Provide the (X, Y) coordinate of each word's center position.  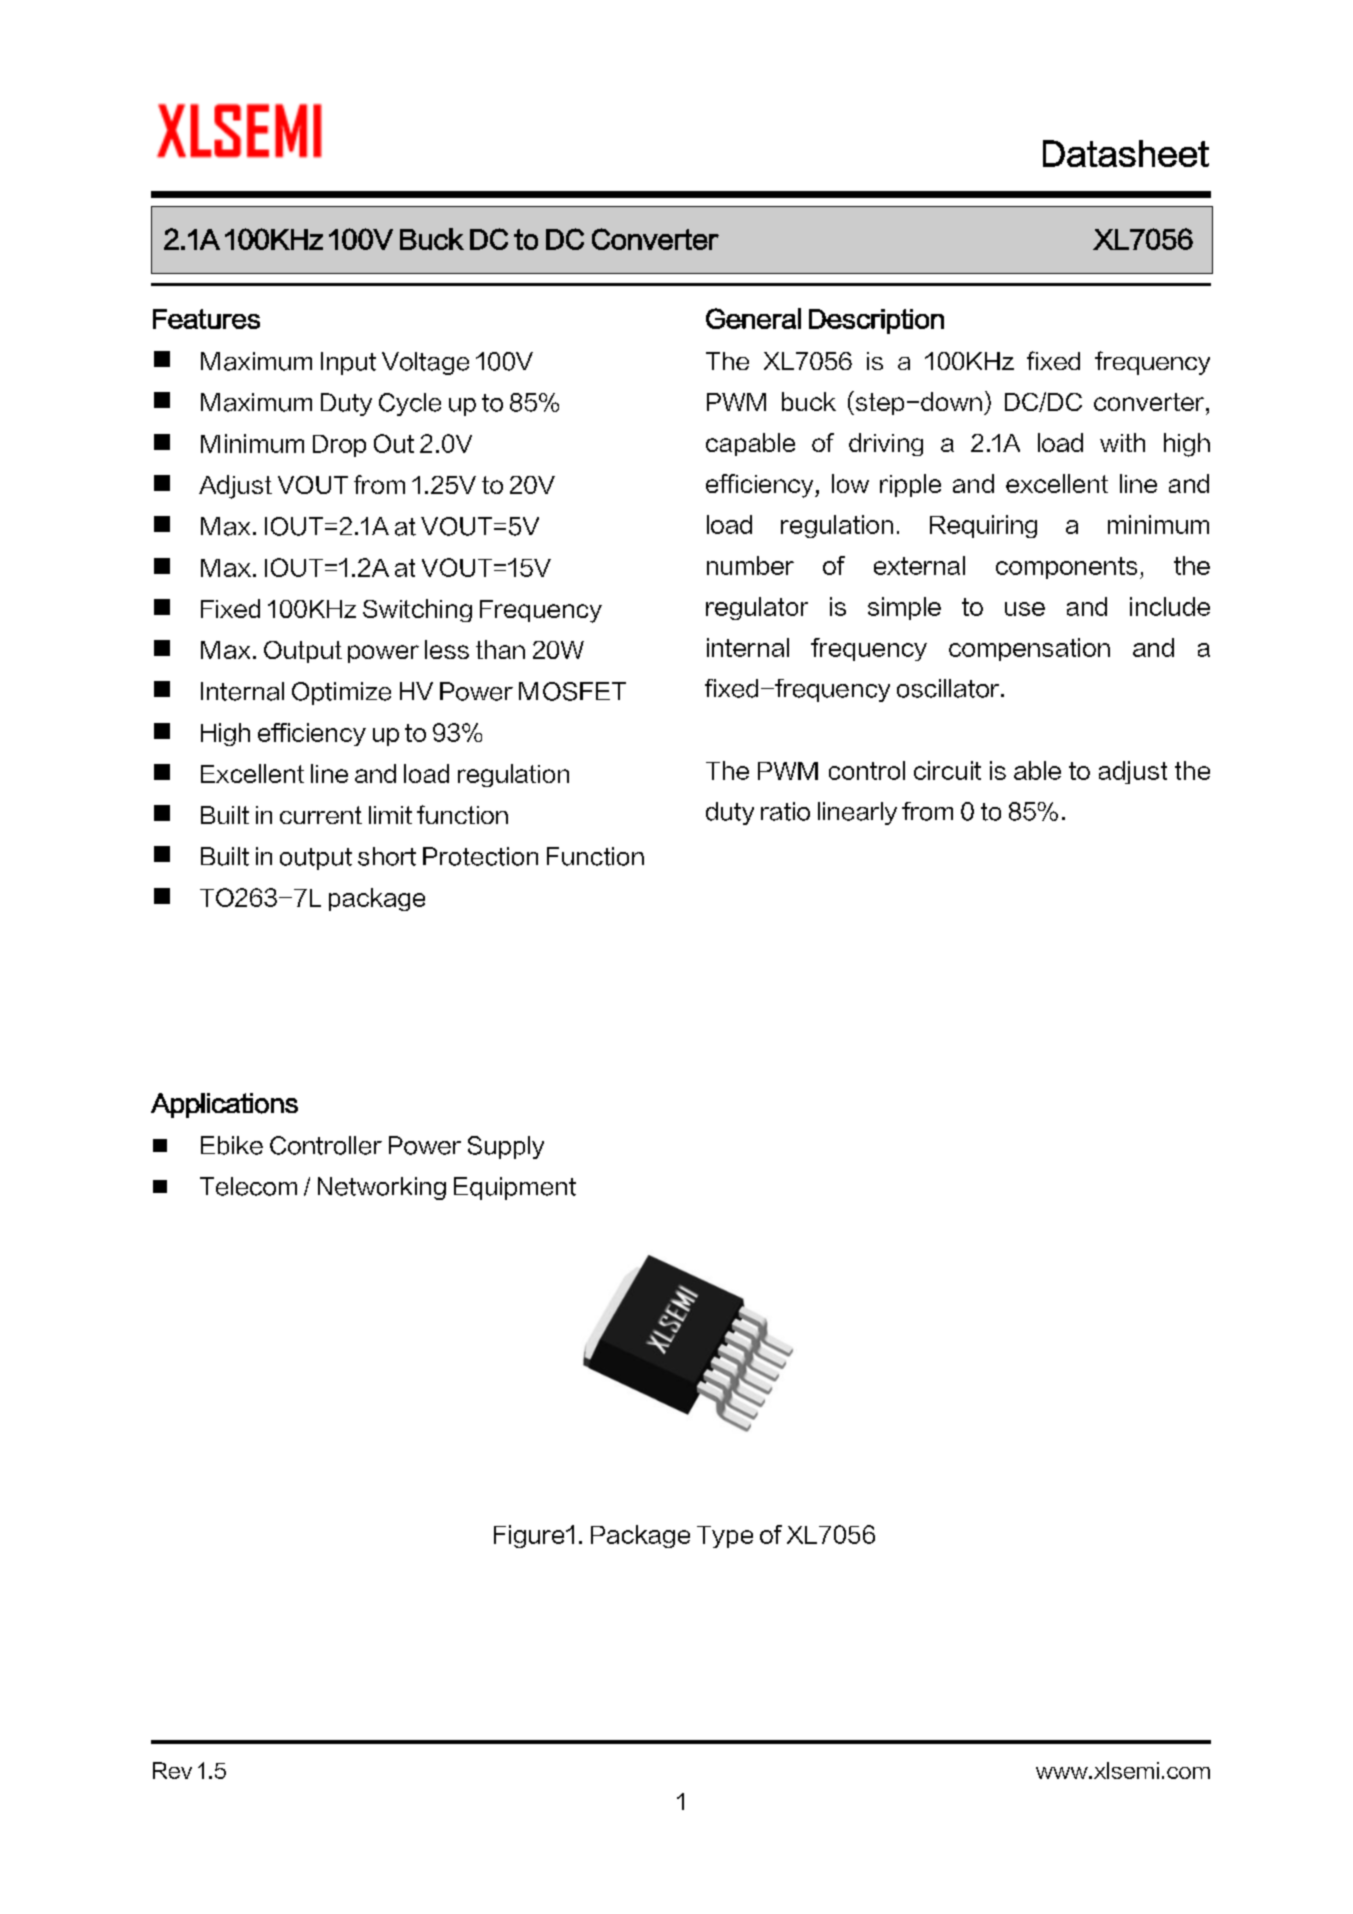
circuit (947, 770)
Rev (172, 1770)
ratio (785, 811)
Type (725, 1537)
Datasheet (1126, 153)
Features (206, 319)
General (753, 318)
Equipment (515, 1188)
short (387, 856)
